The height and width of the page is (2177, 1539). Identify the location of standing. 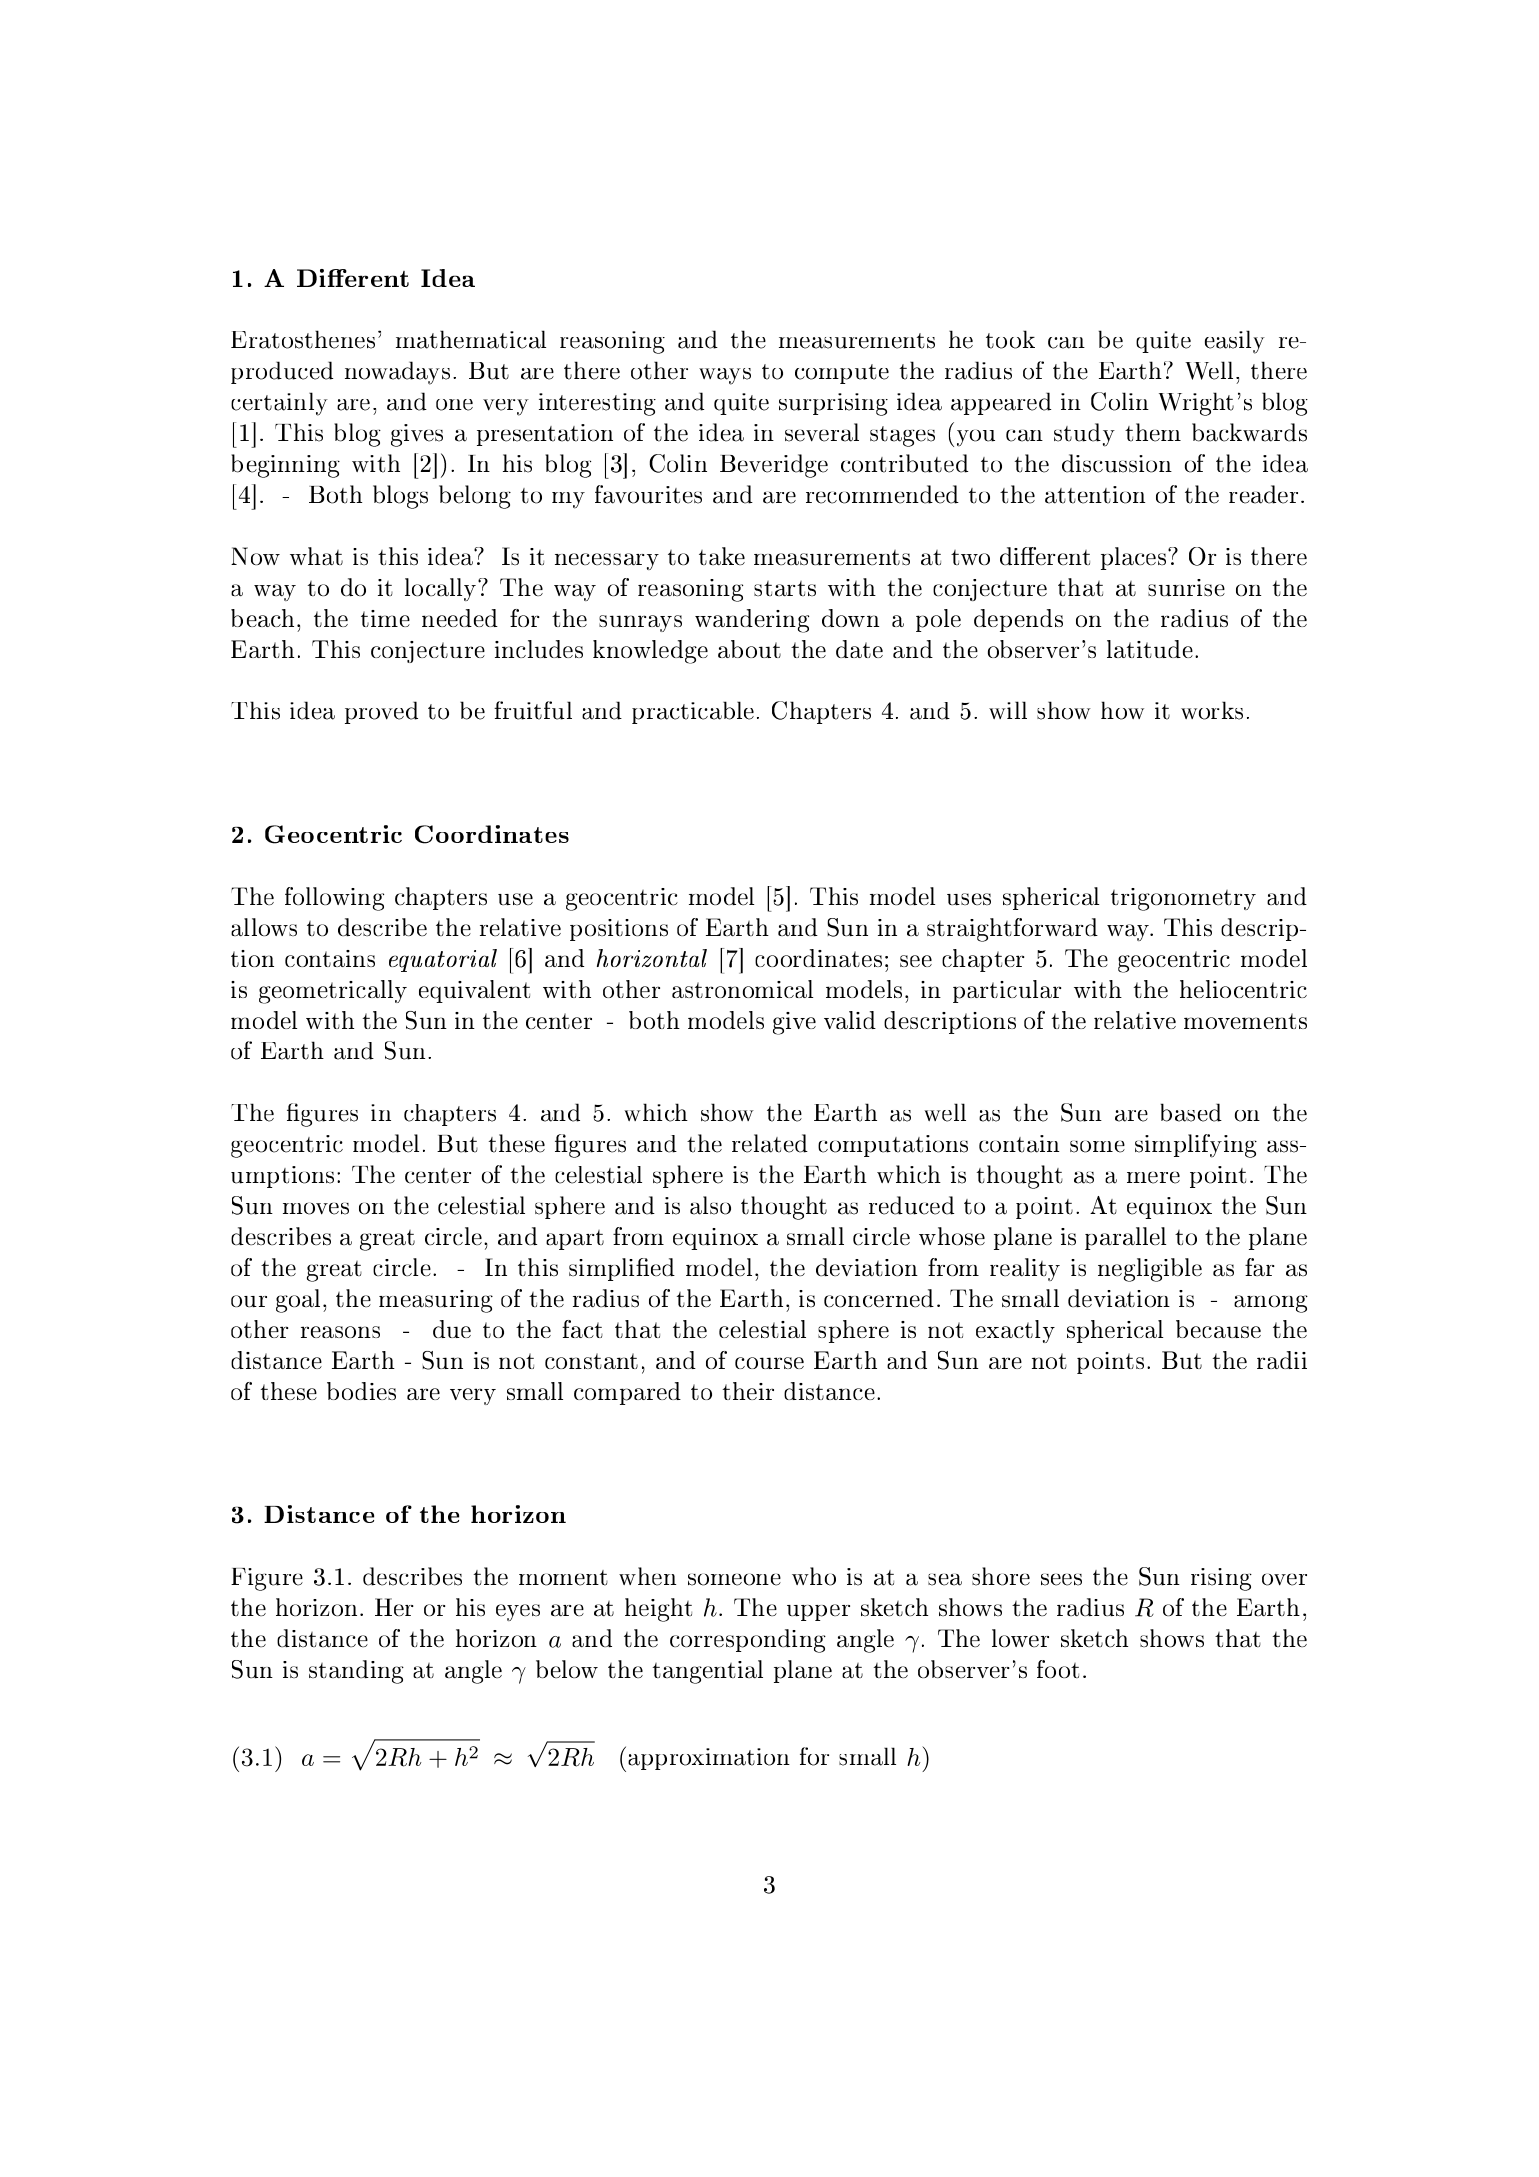
(356, 1672).
